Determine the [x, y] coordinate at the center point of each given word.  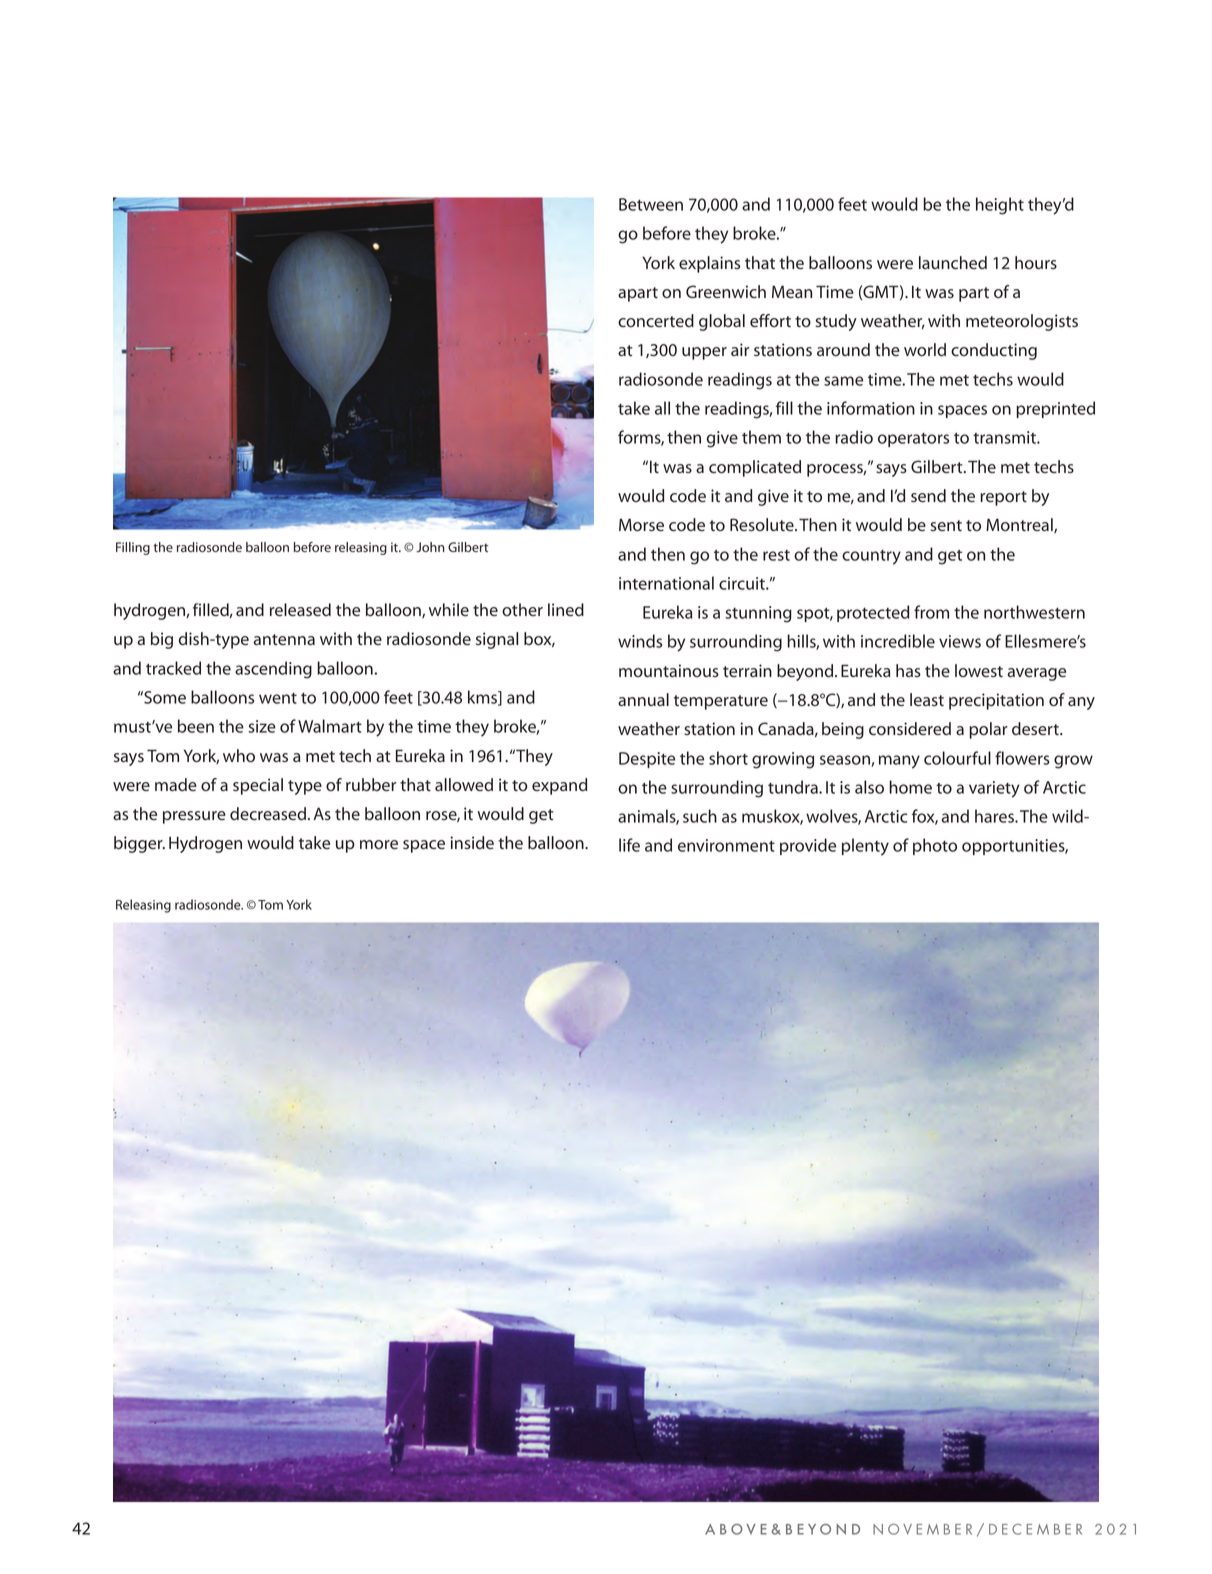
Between [651, 204]
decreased [268, 814]
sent [946, 526]
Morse [641, 525]
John [430, 547]
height [1000, 206]
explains [709, 264]
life [629, 845]
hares [995, 816]
